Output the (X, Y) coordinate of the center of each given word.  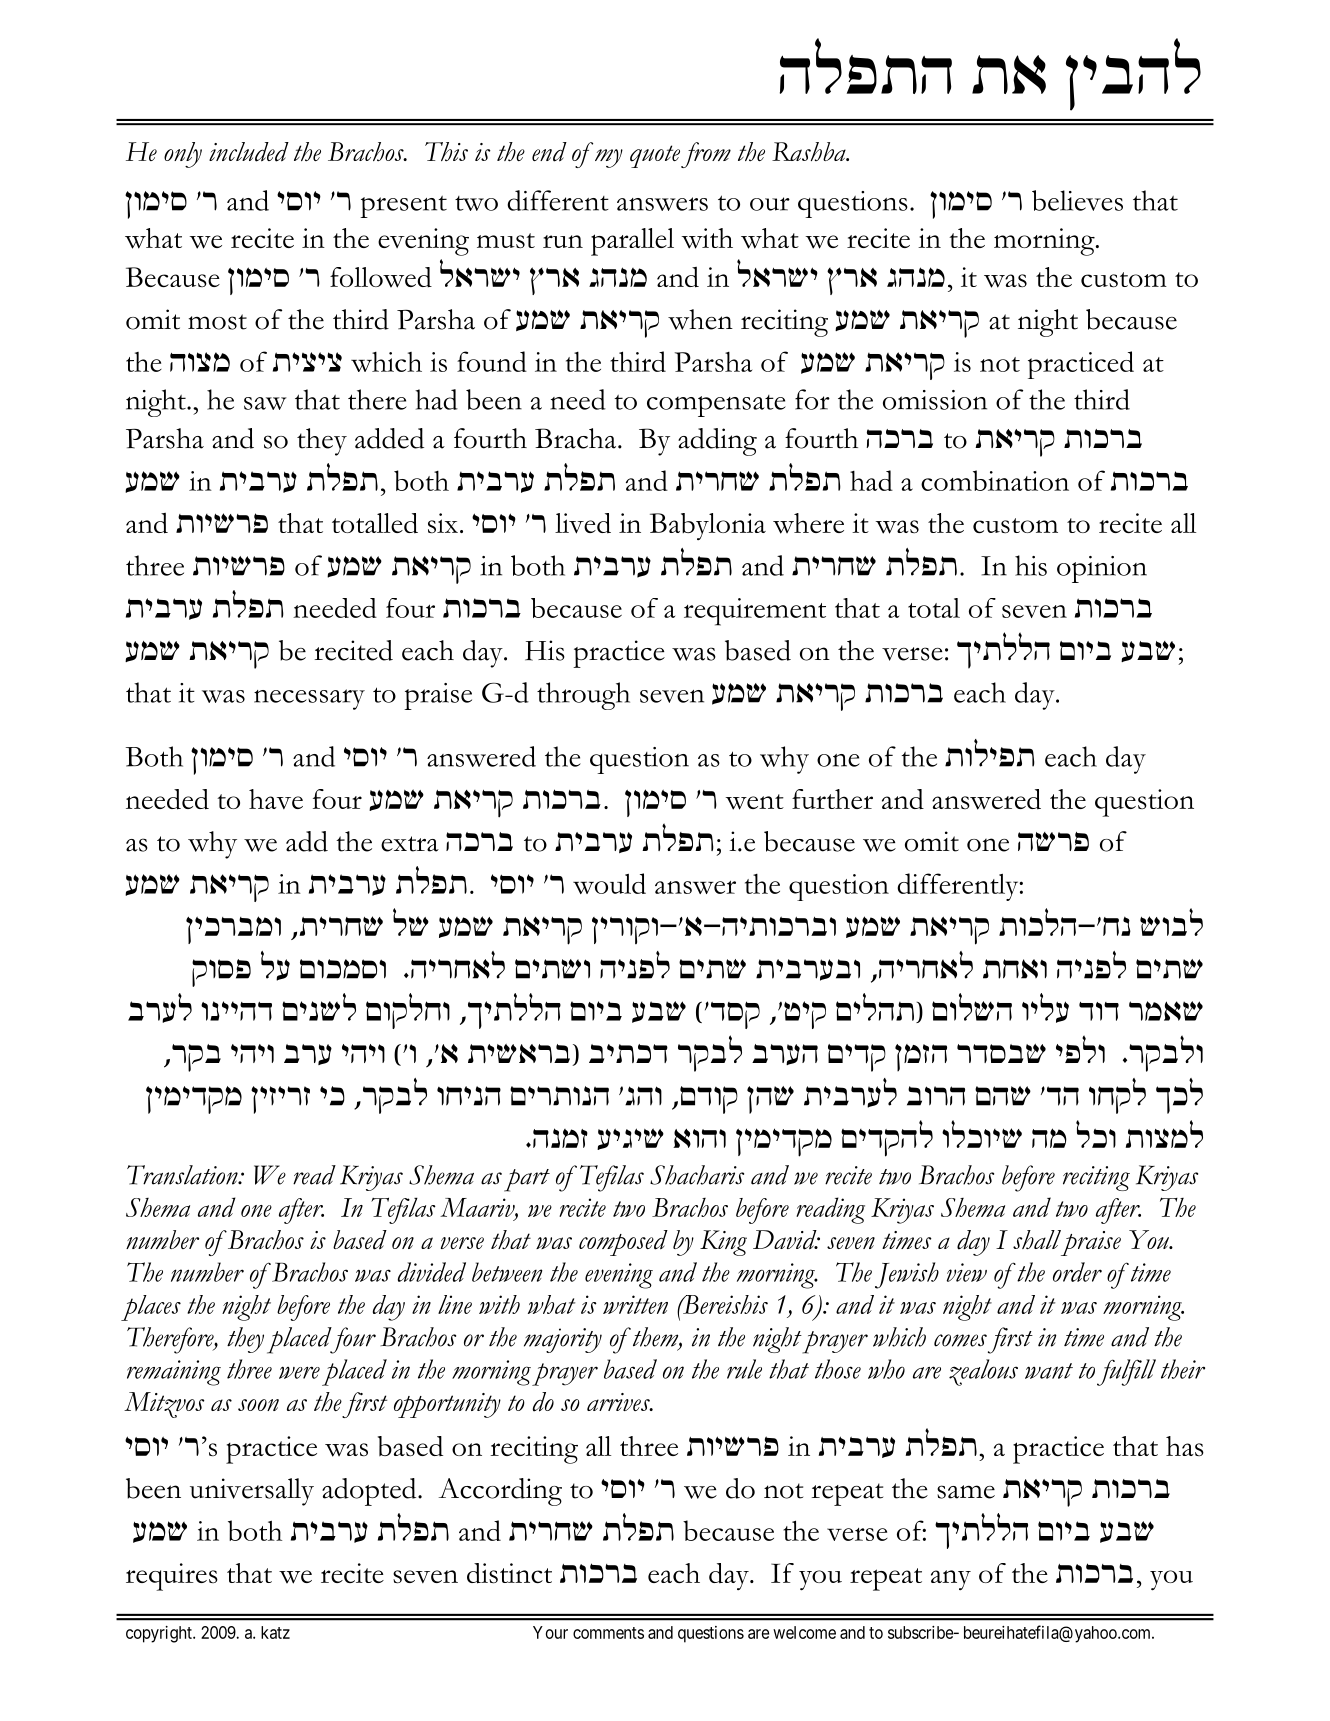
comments (608, 1633)
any (951, 1580)
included (249, 152)
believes (1077, 200)
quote (655, 156)
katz (275, 1632)
